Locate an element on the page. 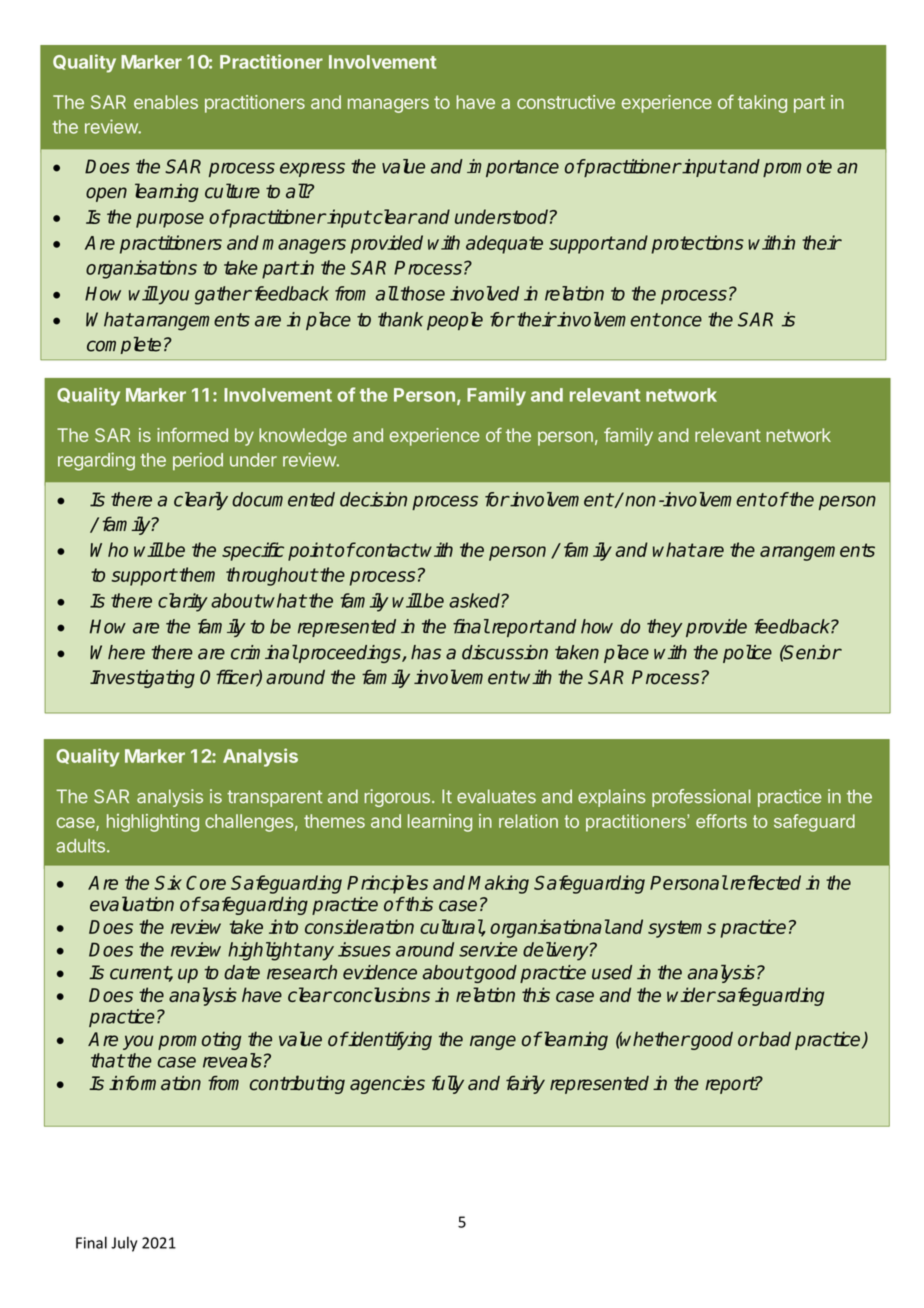  July is located at coordinates (124, 1244).
